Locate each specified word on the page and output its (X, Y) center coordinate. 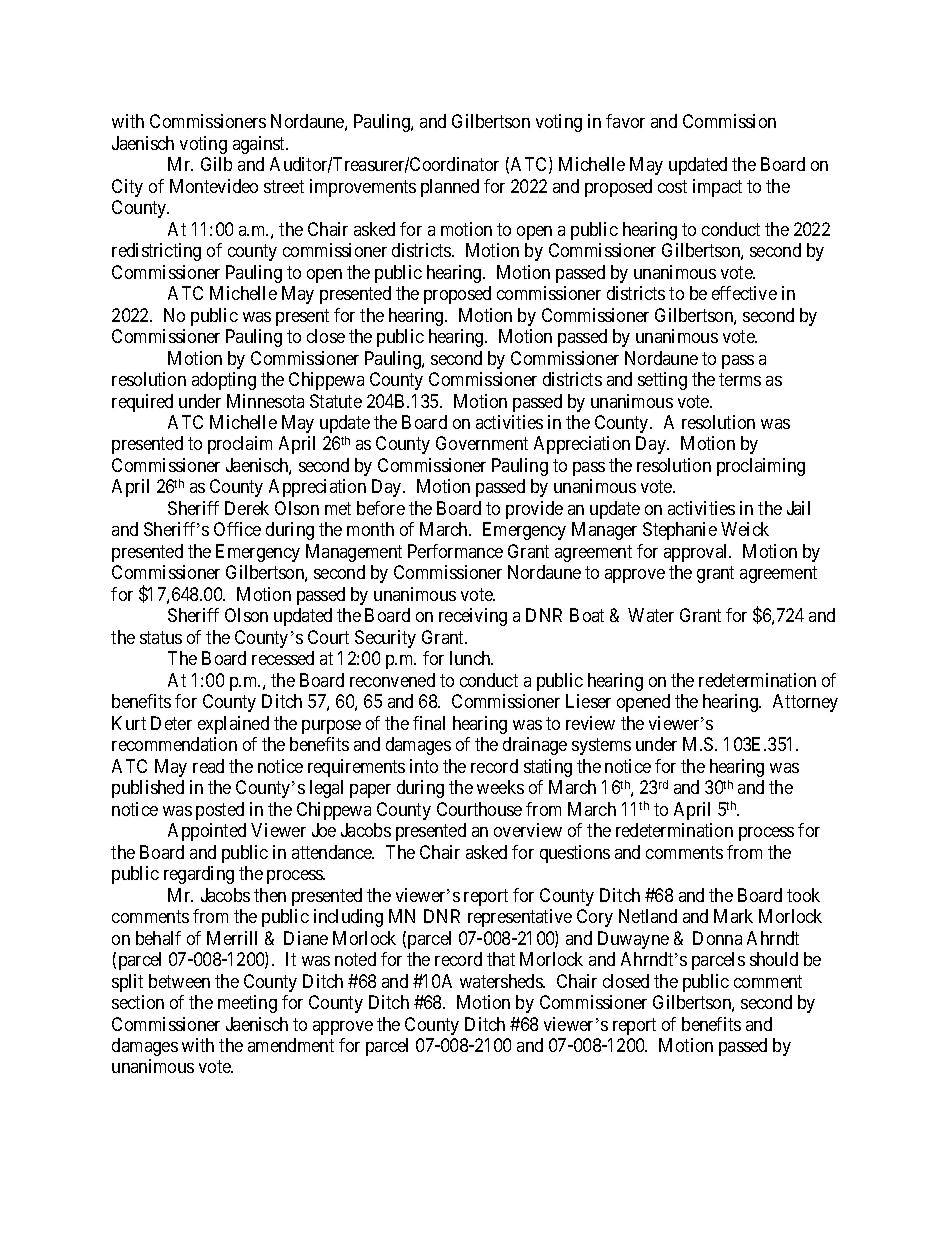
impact (717, 188)
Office (237, 529)
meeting (247, 1004)
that (501, 959)
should (774, 959)
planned (450, 188)
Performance (455, 551)
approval (697, 553)
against (260, 145)
